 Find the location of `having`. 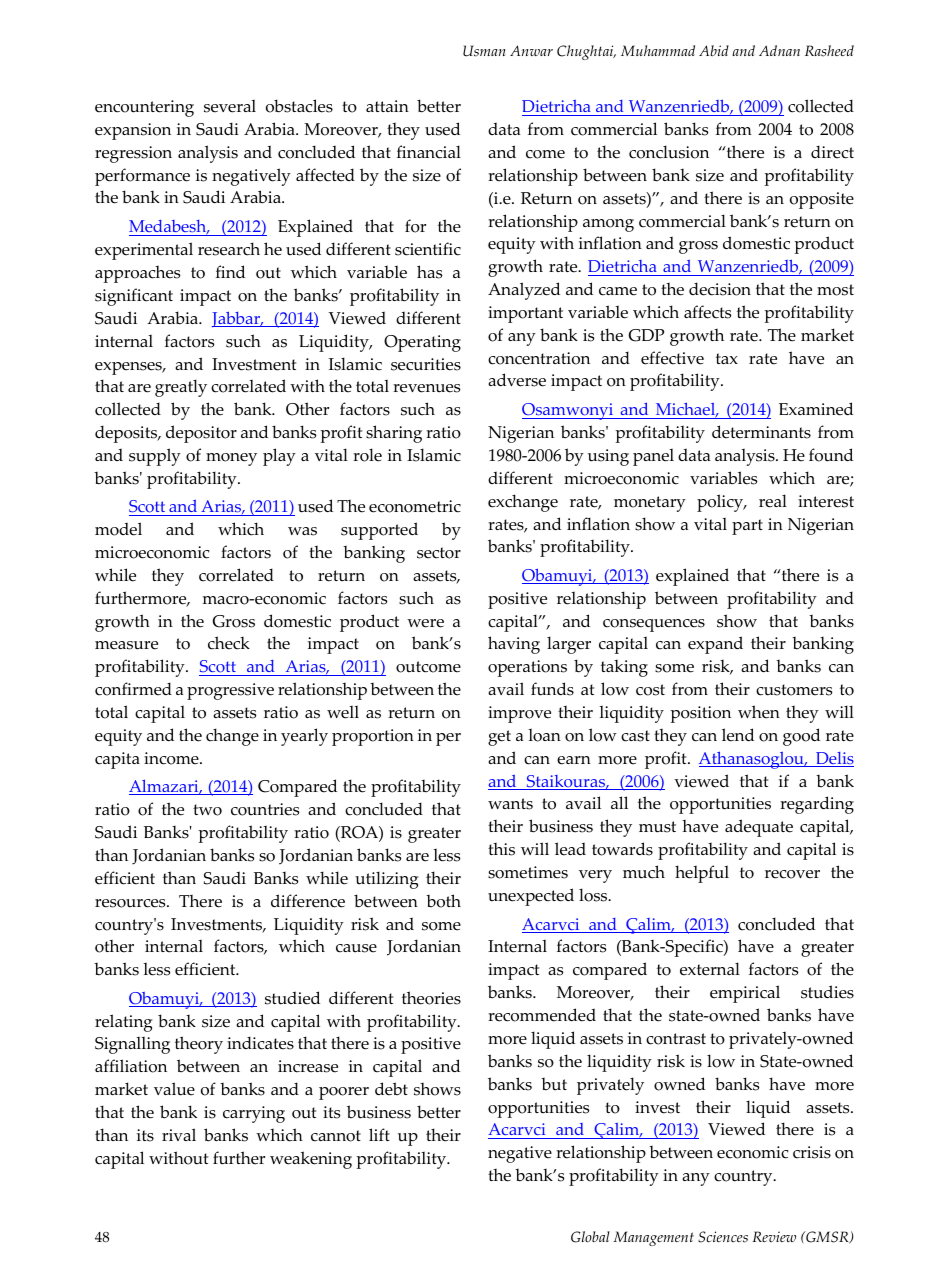

having is located at coordinates (514, 645).
